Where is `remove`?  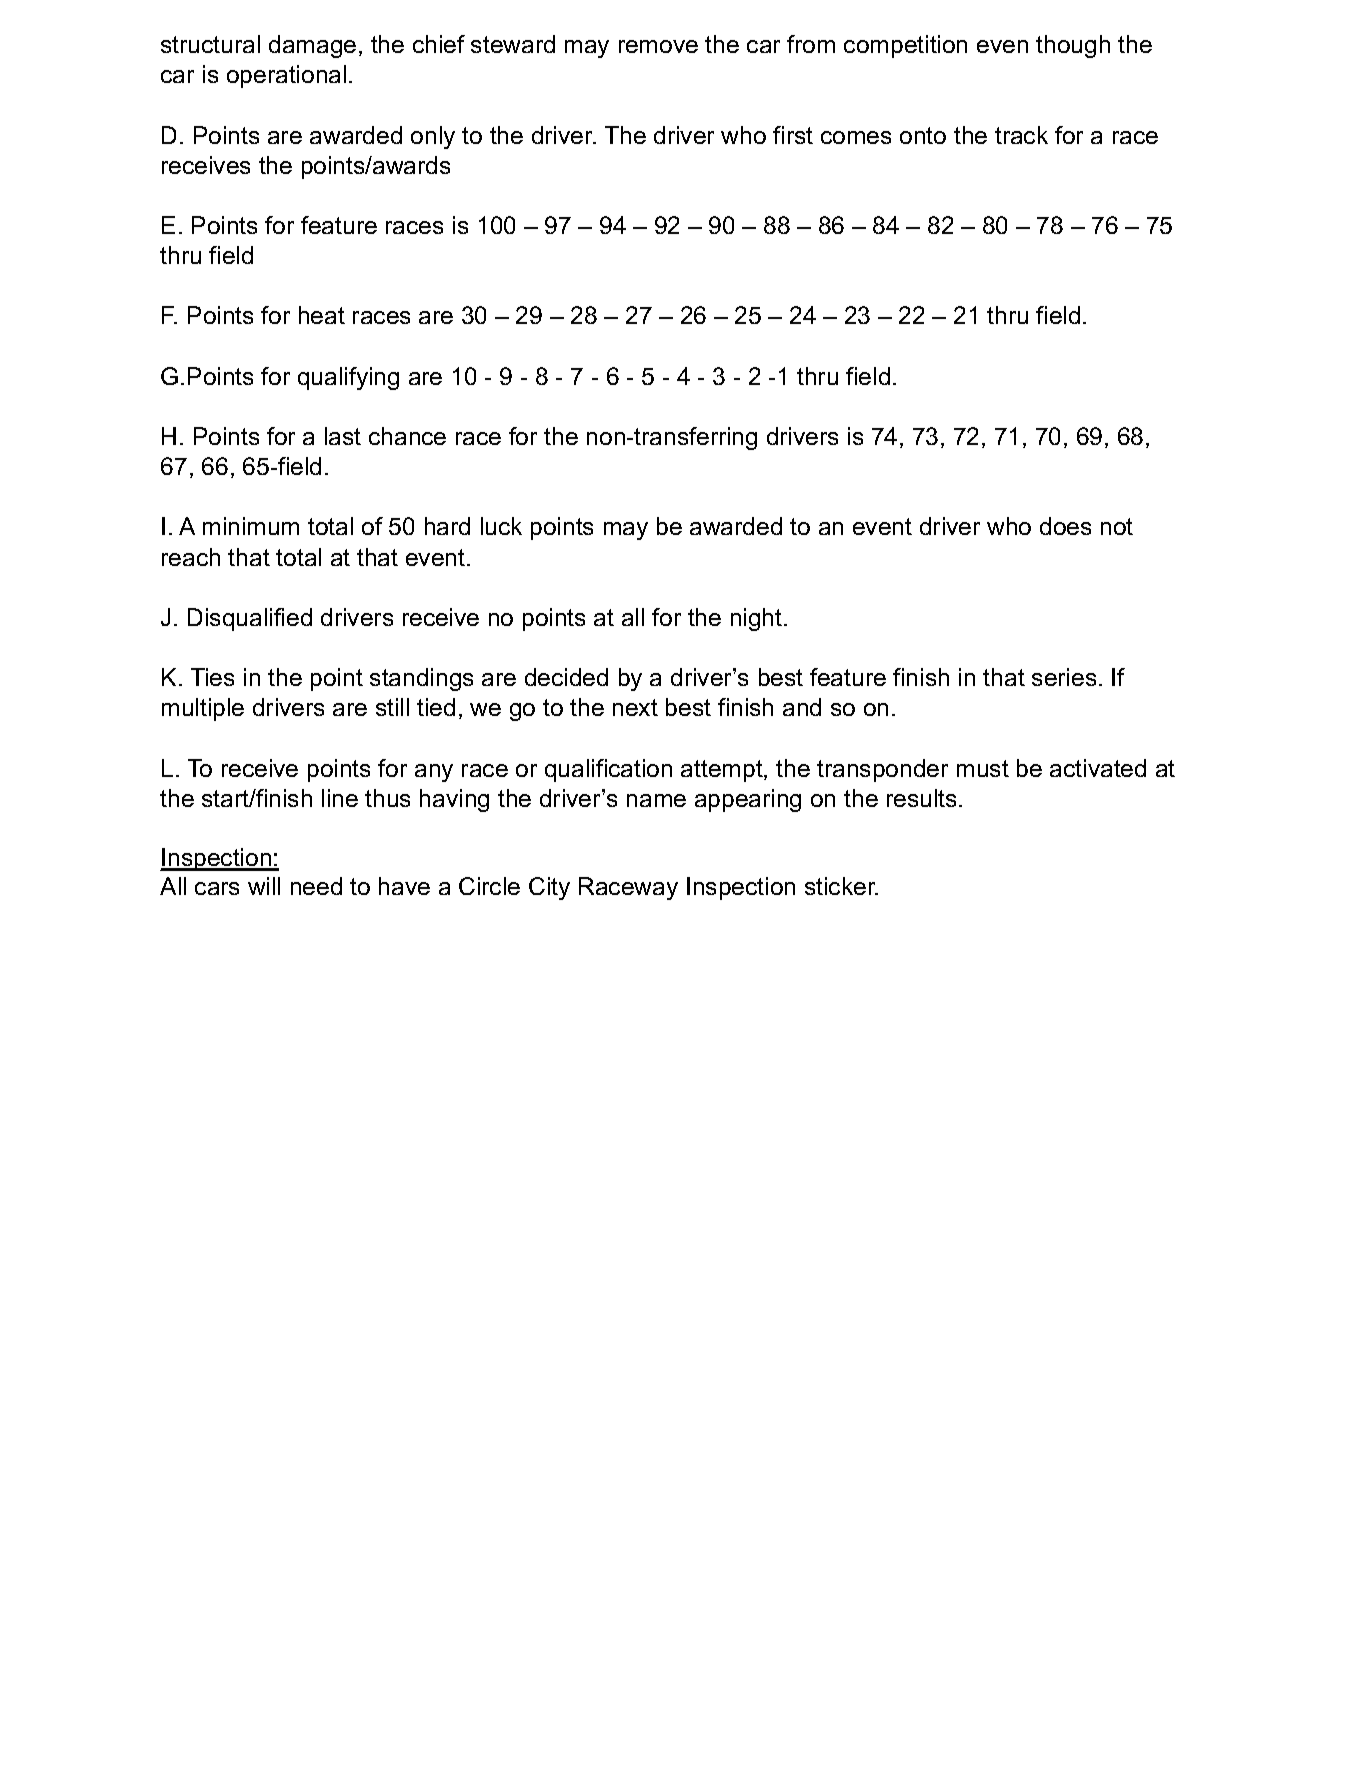
remove is located at coordinates (658, 46).
